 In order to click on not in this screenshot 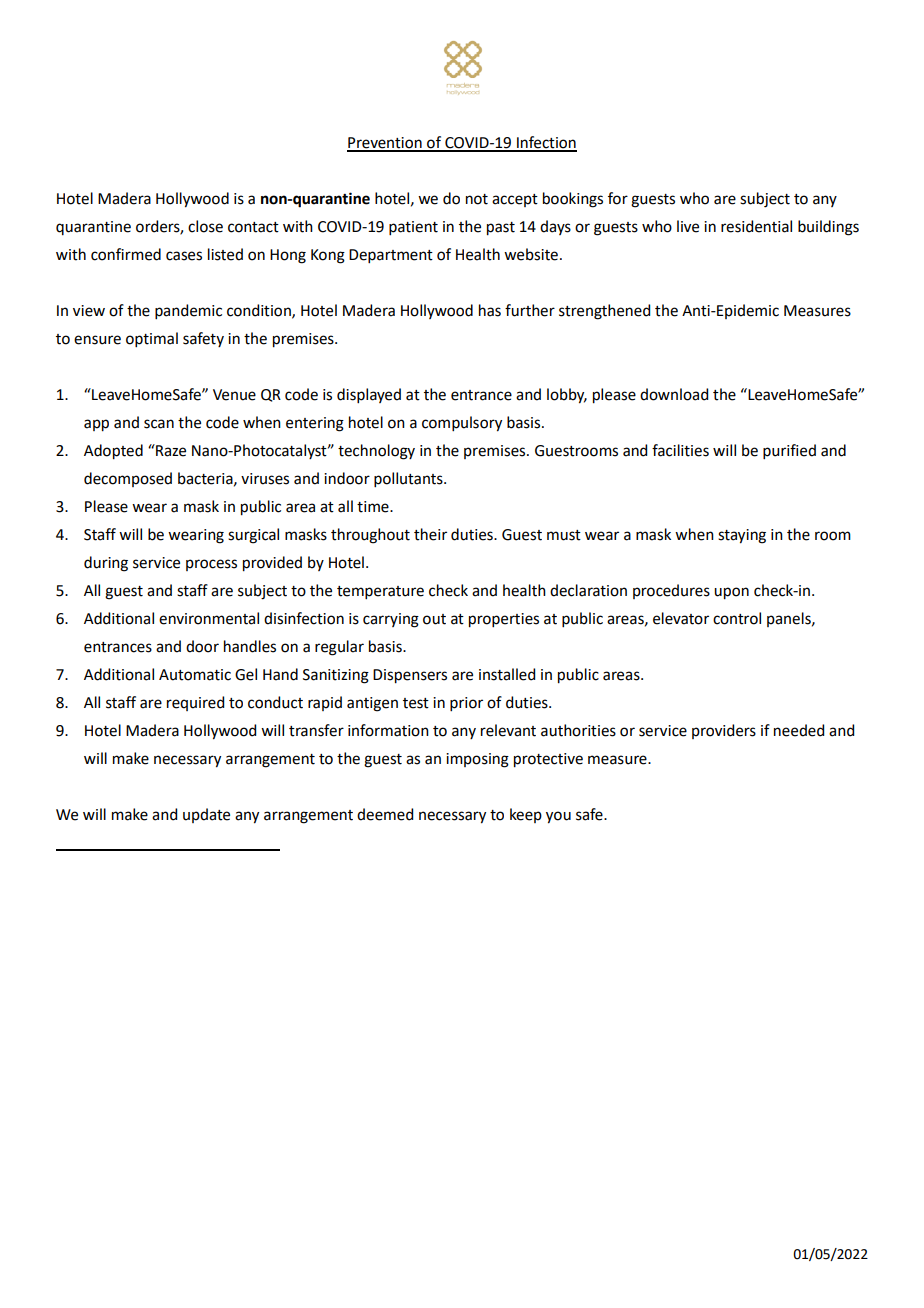, I will do `click(477, 199)`.
